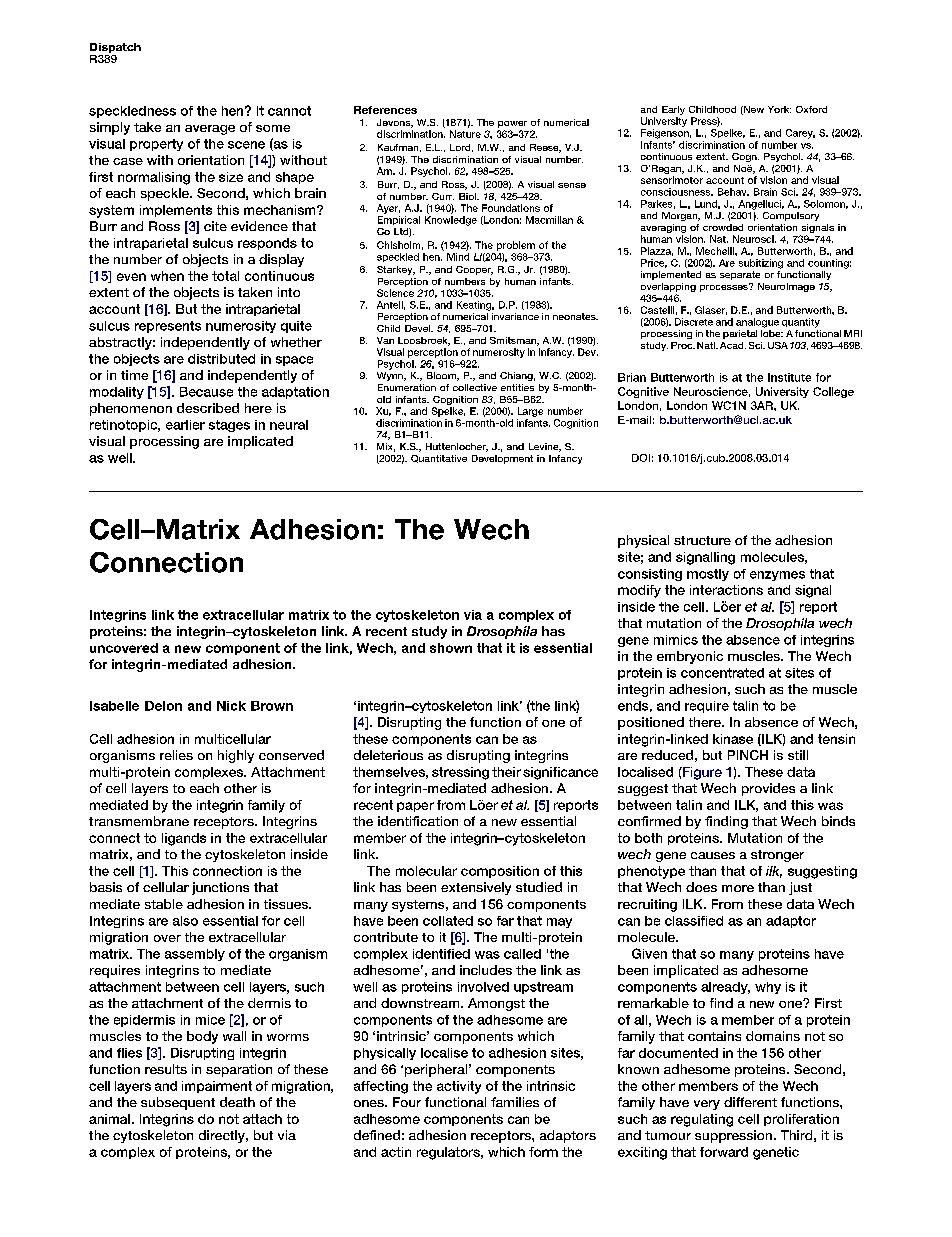  Describe the element at coordinates (750, 1102) in the screenshot. I see `different` at that location.
